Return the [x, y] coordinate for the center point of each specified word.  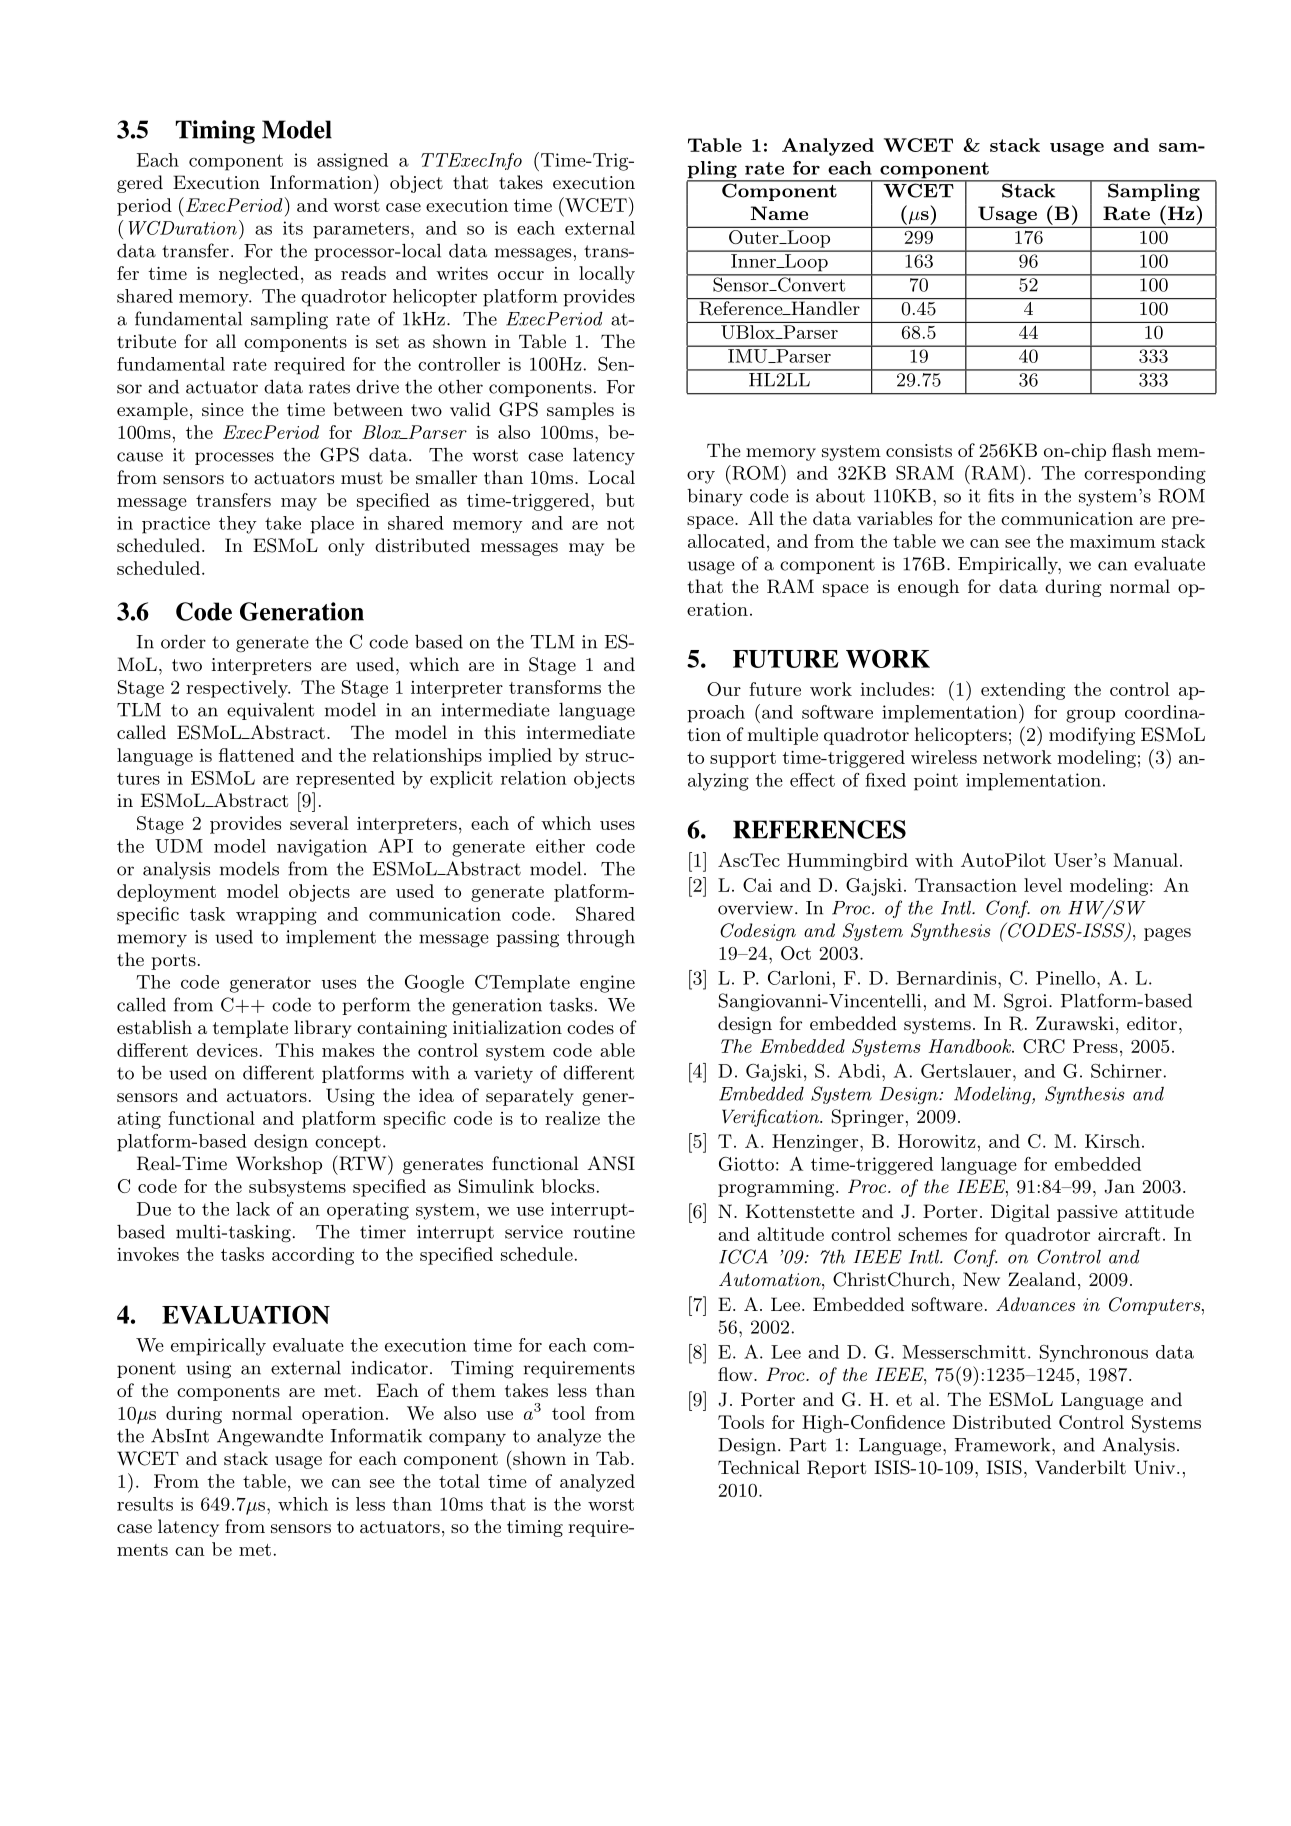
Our [724, 689]
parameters [361, 230]
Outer [755, 237]
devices [227, 1050]
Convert [812, 283]
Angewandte [270, 1437]
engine [607, 984]
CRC [1044, 1046]
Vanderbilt [1080, 1467]
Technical [759, 1467]
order [183, 642]
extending [1023, 691]
